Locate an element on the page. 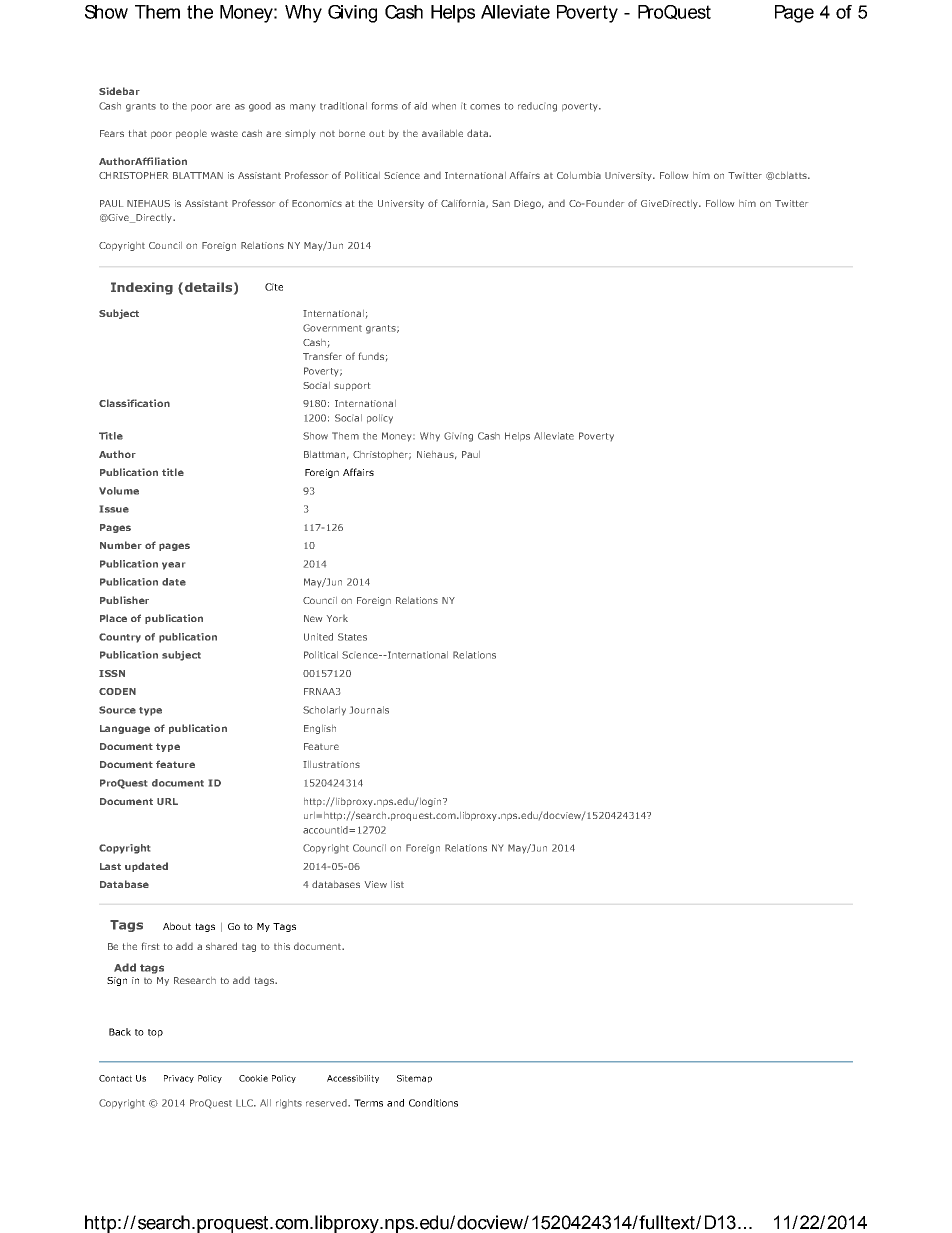  Journals is located at coordinates (369, 710).
